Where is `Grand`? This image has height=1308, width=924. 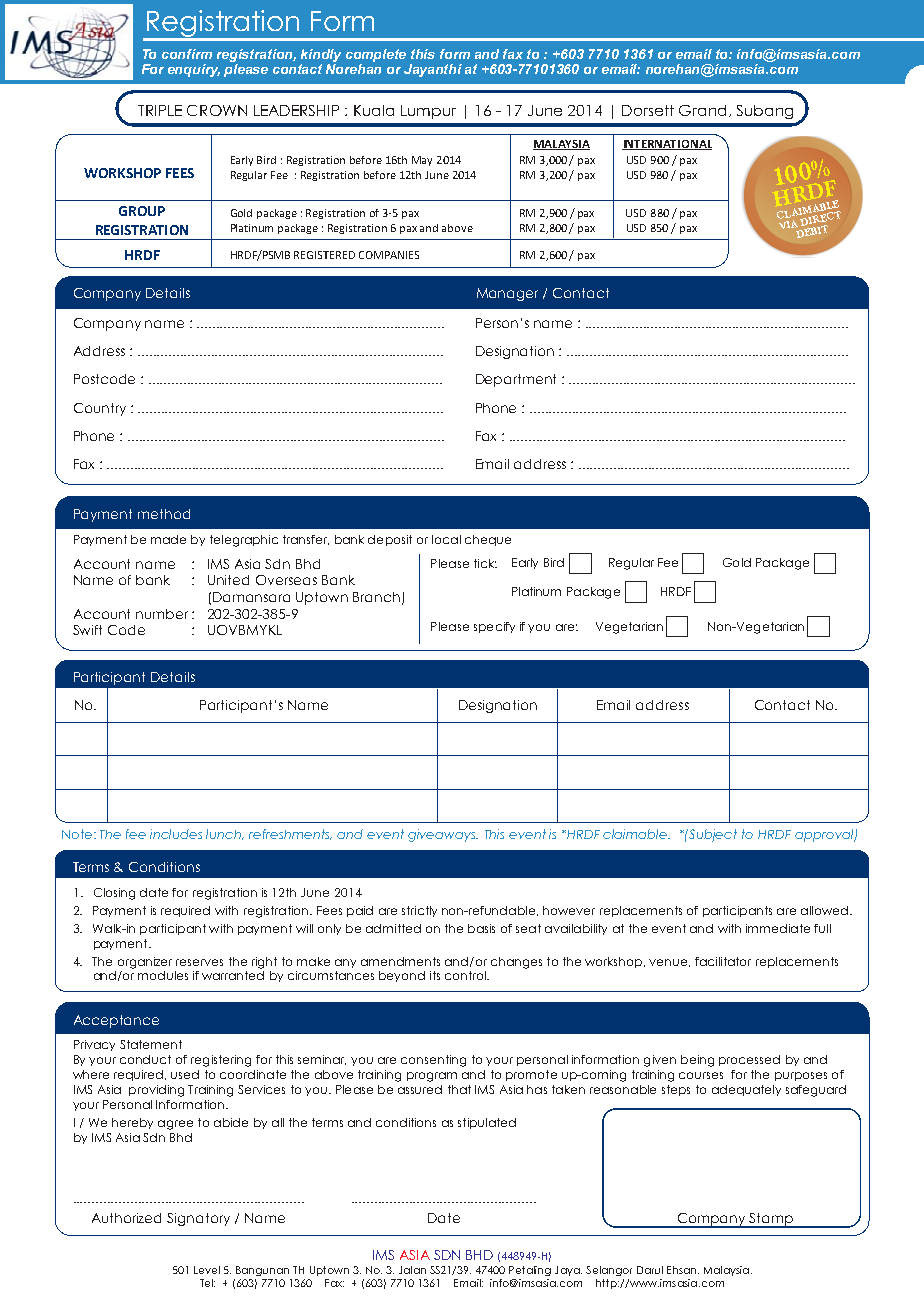 Grand is located at coordinates (702, 110).
